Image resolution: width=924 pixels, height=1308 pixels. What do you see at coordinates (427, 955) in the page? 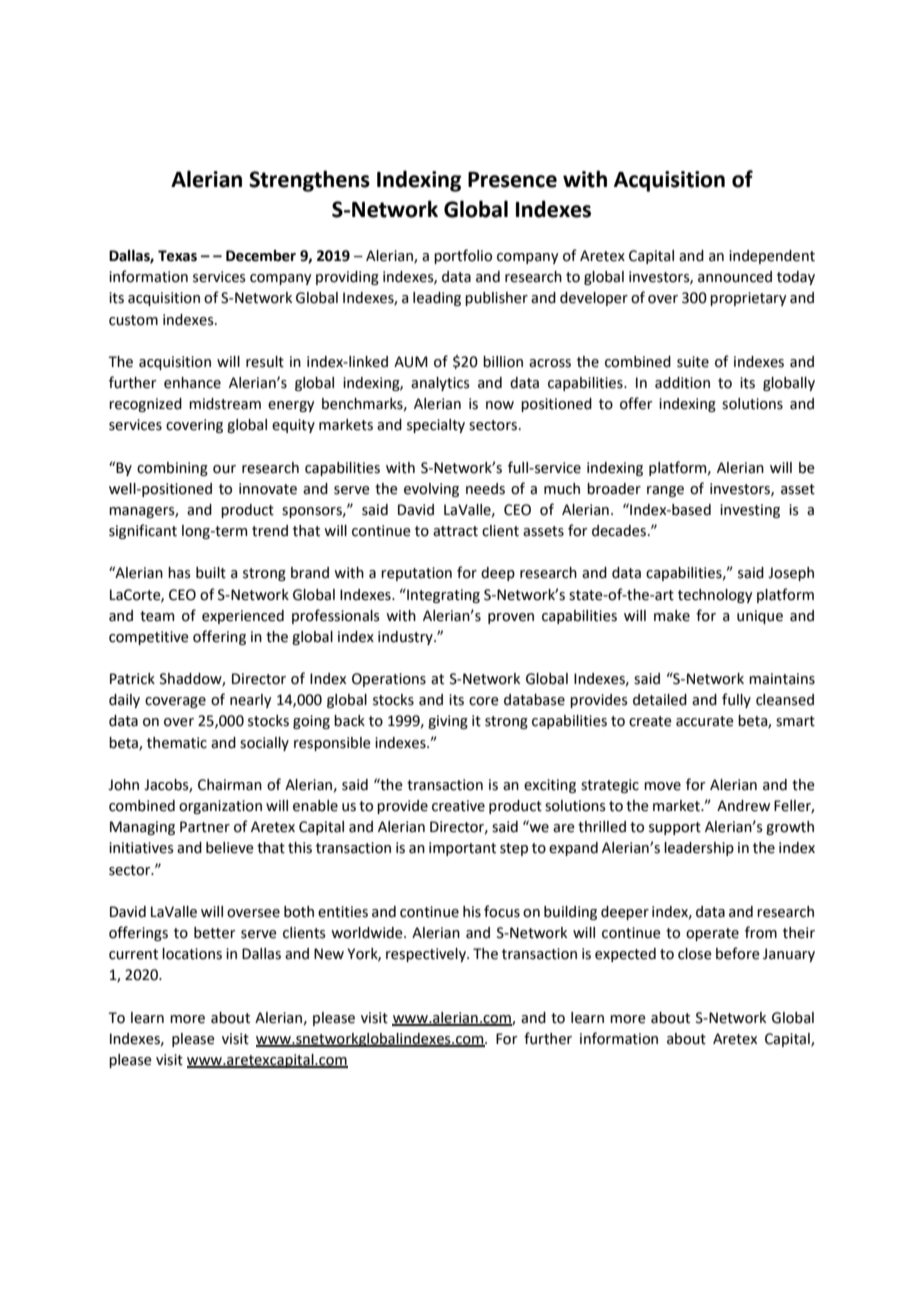
I see `respectively` at bounding box center [427, 955].
